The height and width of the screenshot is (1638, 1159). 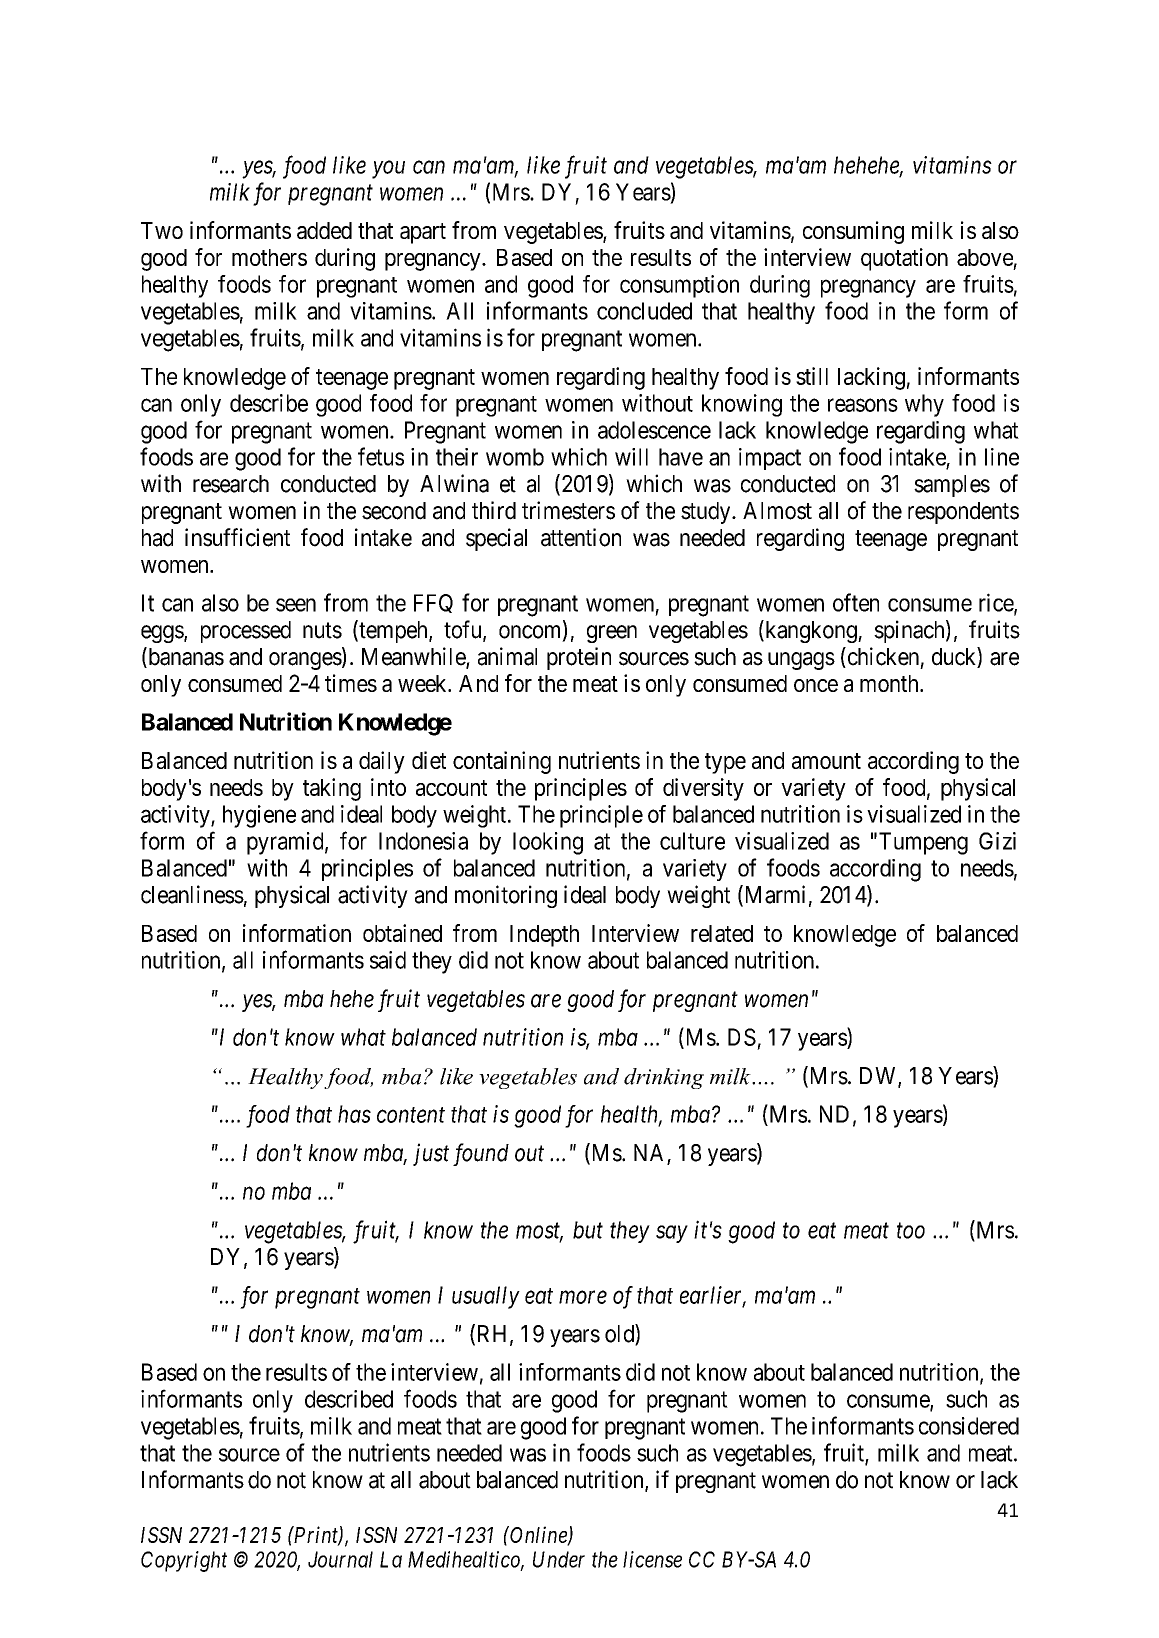 I want to click on looking, so click(x=548, y=843).
